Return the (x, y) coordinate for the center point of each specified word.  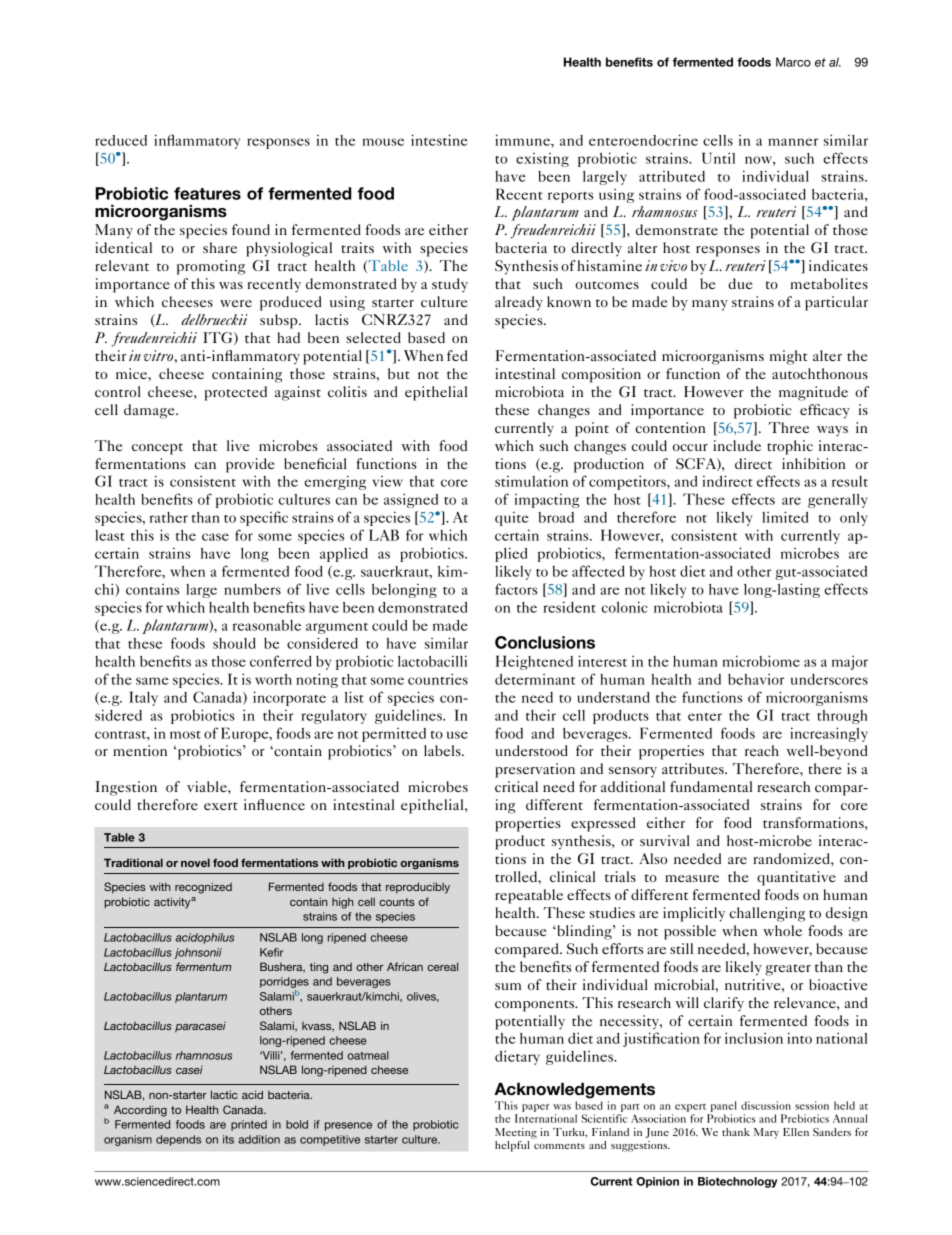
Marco (793, 62)
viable (208, 786)
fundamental (711, 786)
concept (157, 449)
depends (178, 1140)
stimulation (531, 481)
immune (523, 140)
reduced (121, 140)
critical (516, 786)
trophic (790, 447)
